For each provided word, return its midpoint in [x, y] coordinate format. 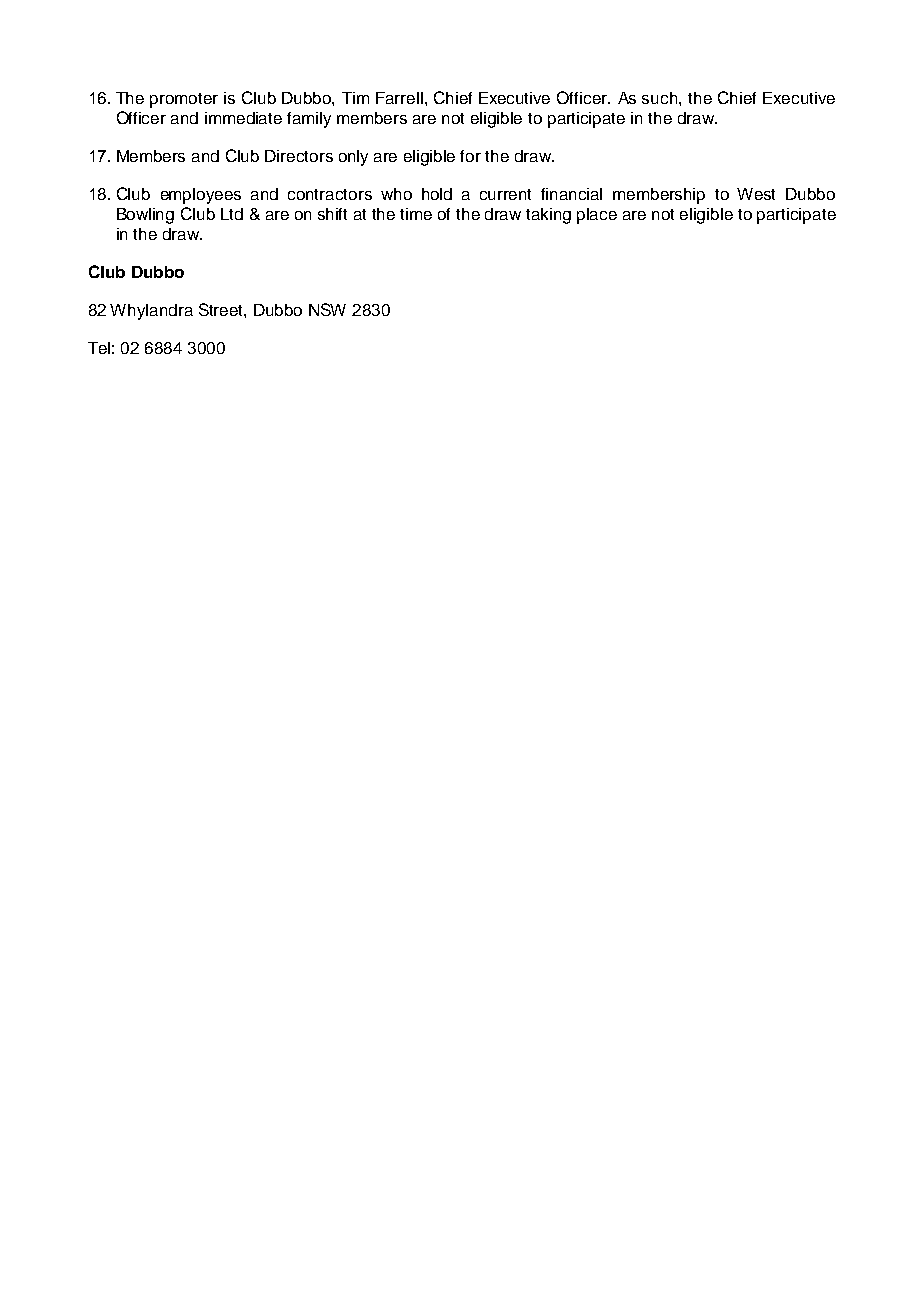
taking [548, 216]
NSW [327, 309]
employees [201, 196]
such [661, 98]
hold [437, 194]
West [756, 194]
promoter [184, 100]
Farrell [399, 98]
